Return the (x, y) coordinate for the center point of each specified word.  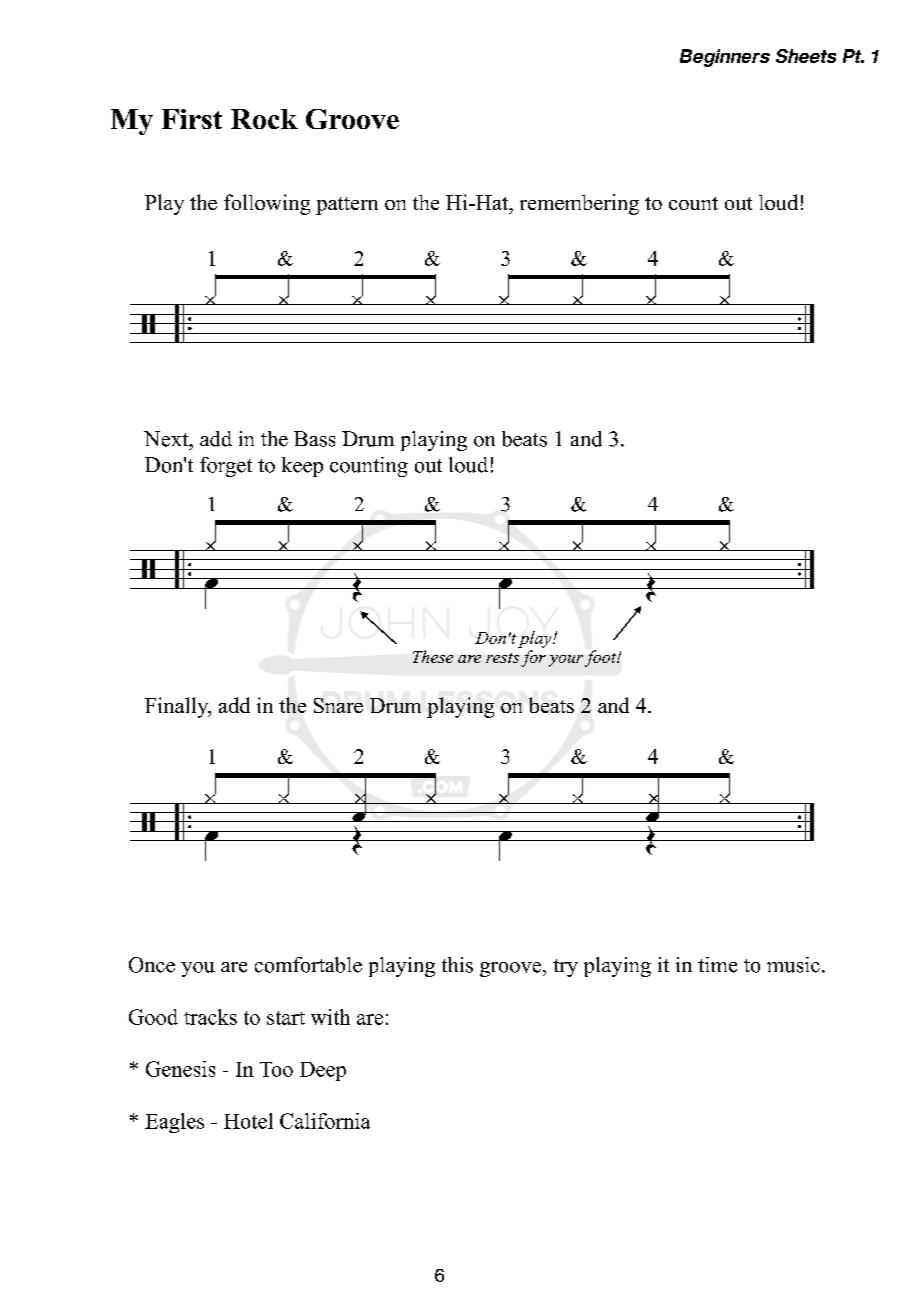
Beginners (725, 58)
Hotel (248, 1121)
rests (502, 658)
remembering (579, 204)
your (566, 661)
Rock (264, 119)
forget (226, 467)
